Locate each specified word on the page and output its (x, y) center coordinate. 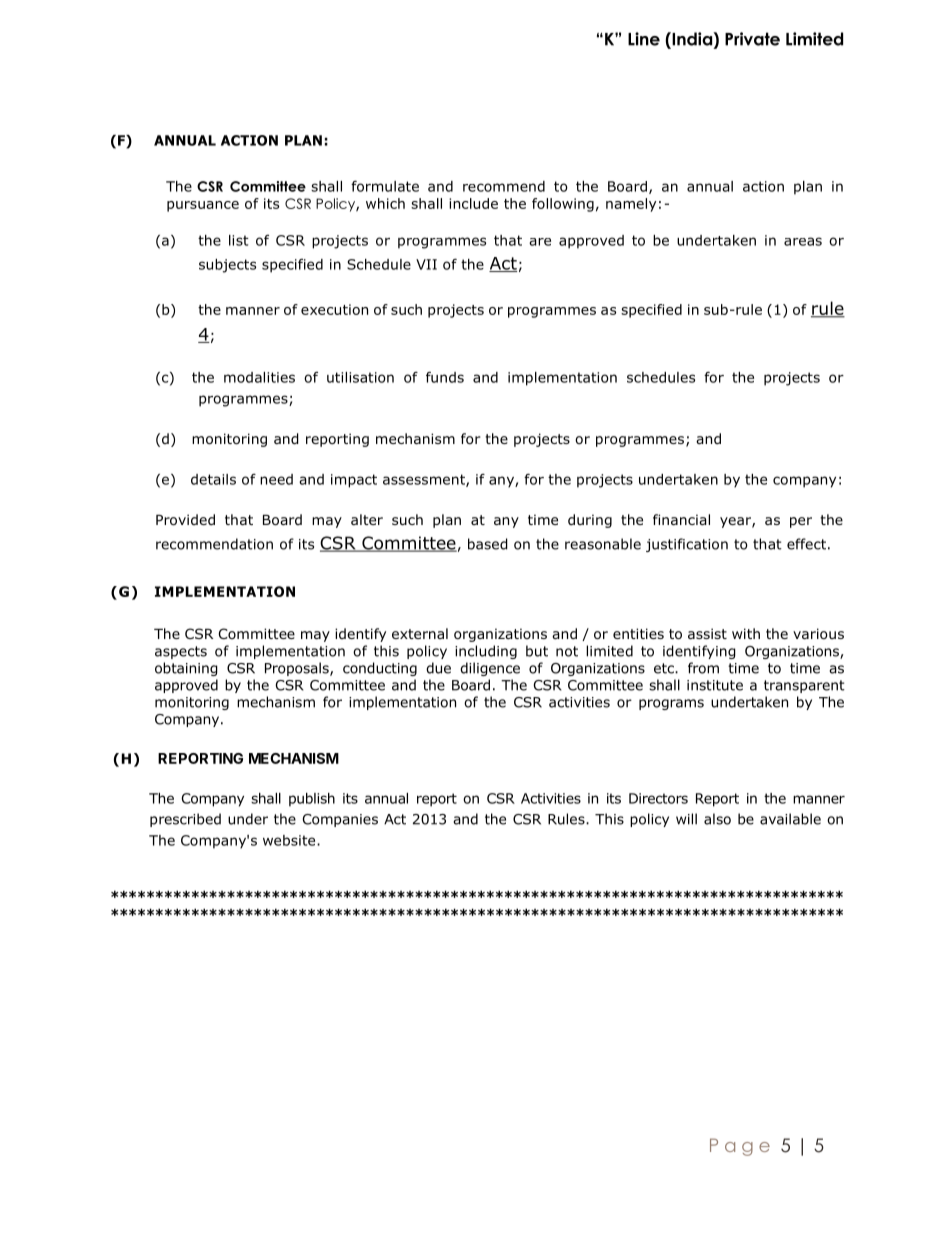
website (290, 840)
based (488, 544)
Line (644, 39)
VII (426, 264)
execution (334, 309)
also (717, 819)
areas (803, 241)
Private (752, 39)
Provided (185, 520)
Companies (340, 820)
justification (687, 545)
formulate (385, 186)
